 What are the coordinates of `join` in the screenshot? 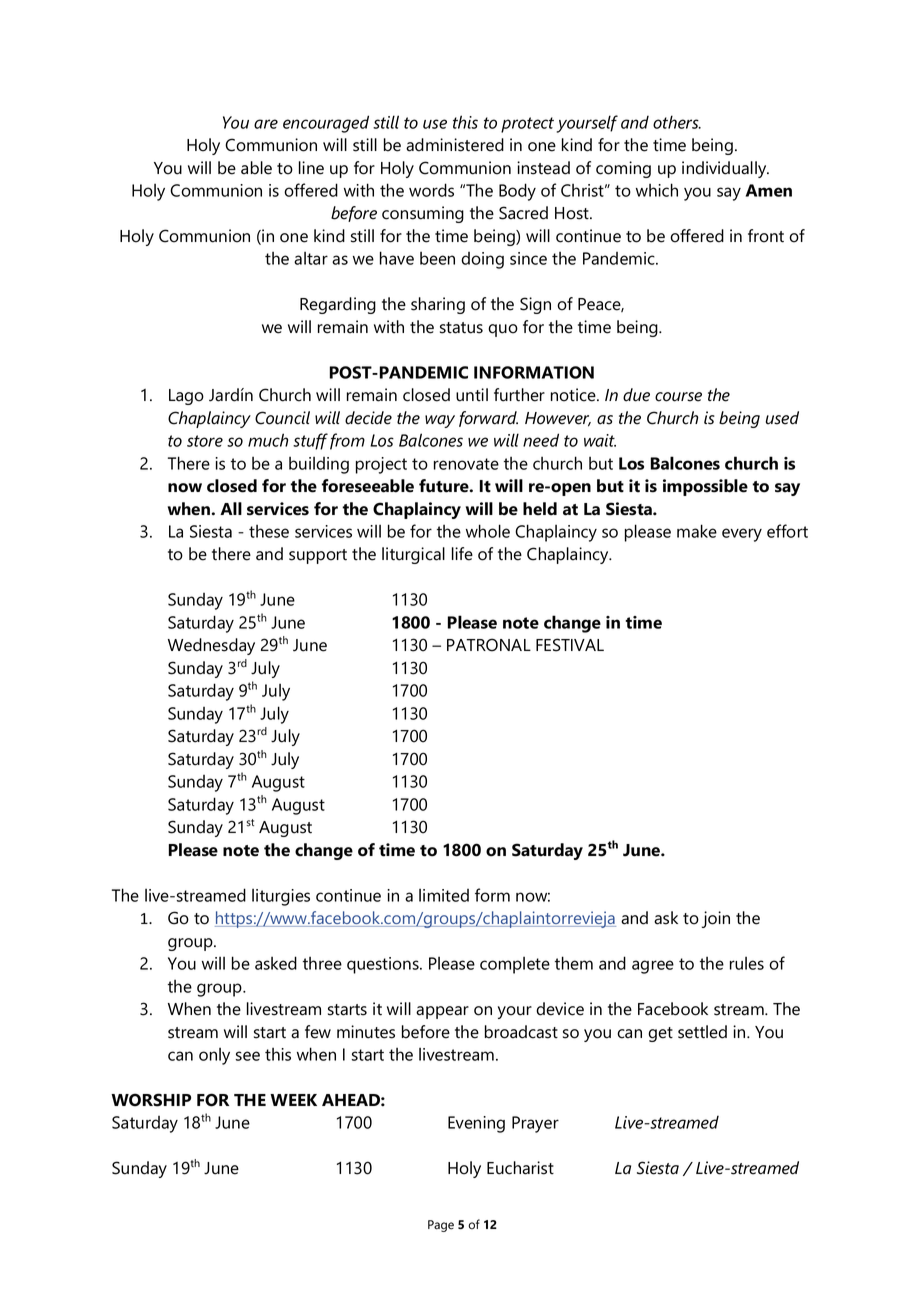 It's located at (716, 919).
